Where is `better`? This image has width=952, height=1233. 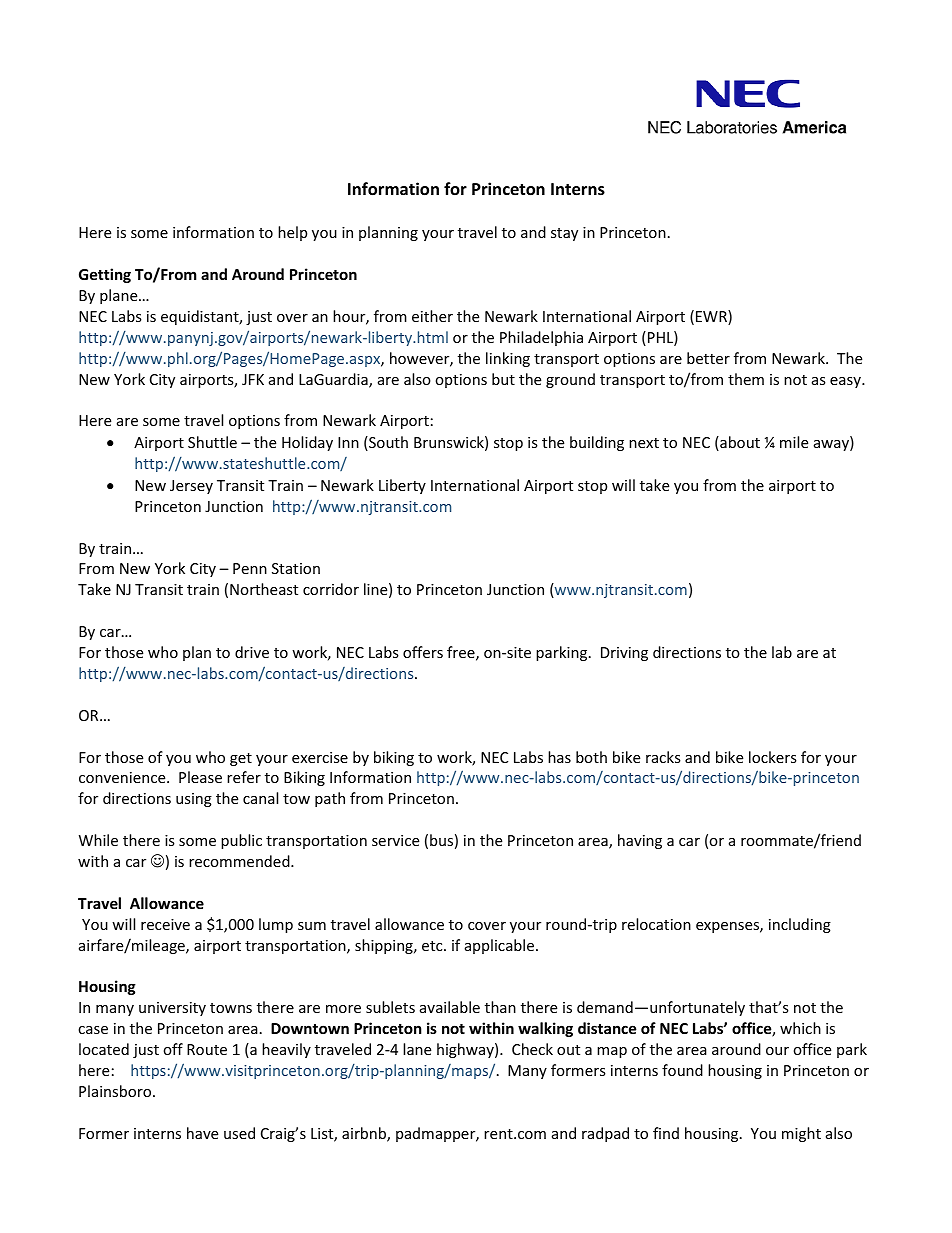 better is located at coordinates (708, 358).
